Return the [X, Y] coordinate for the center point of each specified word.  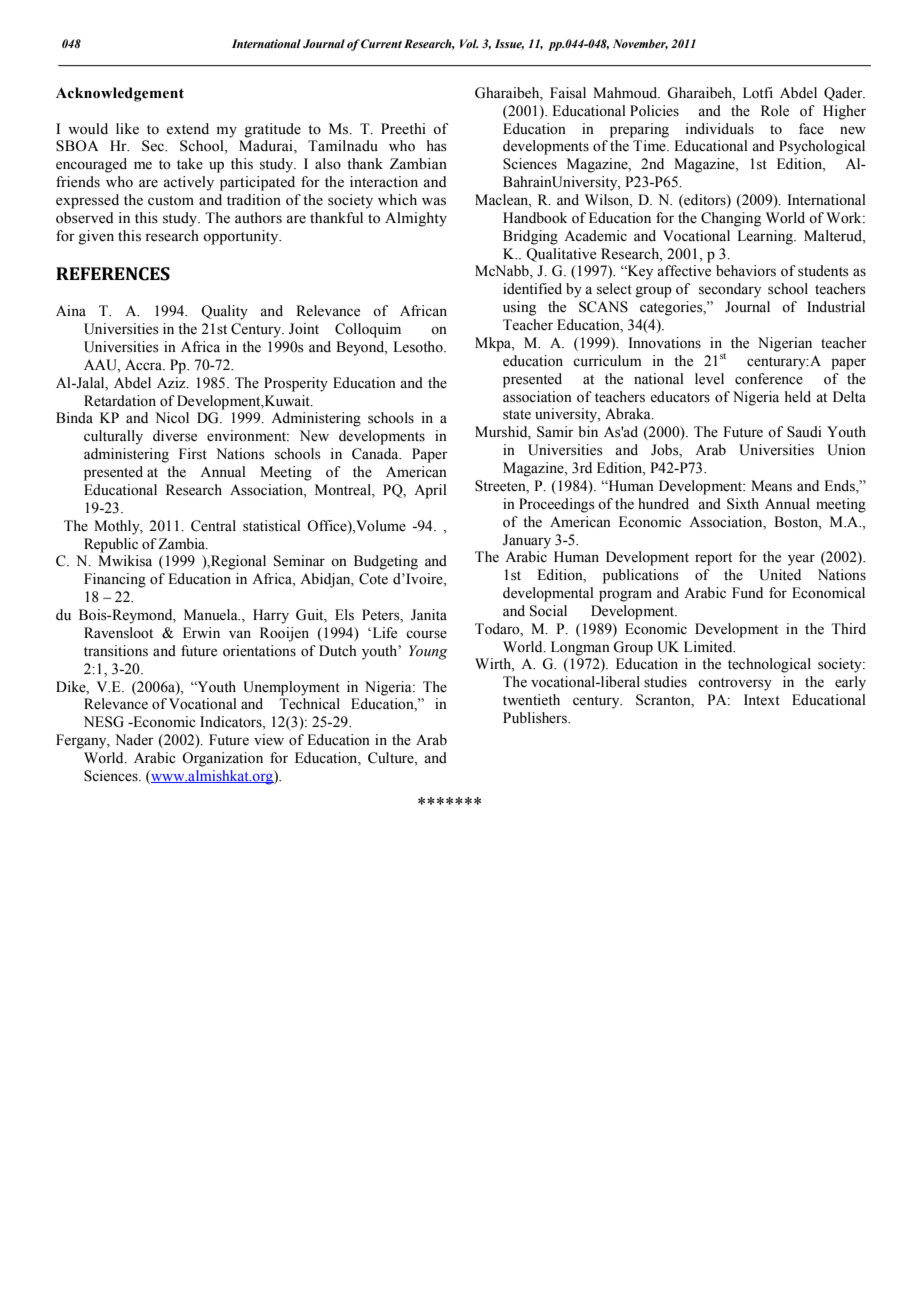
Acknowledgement [120, 94]
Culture [392, 759]
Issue [509, 44]
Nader [134, 740]
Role [775, 111]
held [798, 397]
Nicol [172, 418]
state [517, 415]
